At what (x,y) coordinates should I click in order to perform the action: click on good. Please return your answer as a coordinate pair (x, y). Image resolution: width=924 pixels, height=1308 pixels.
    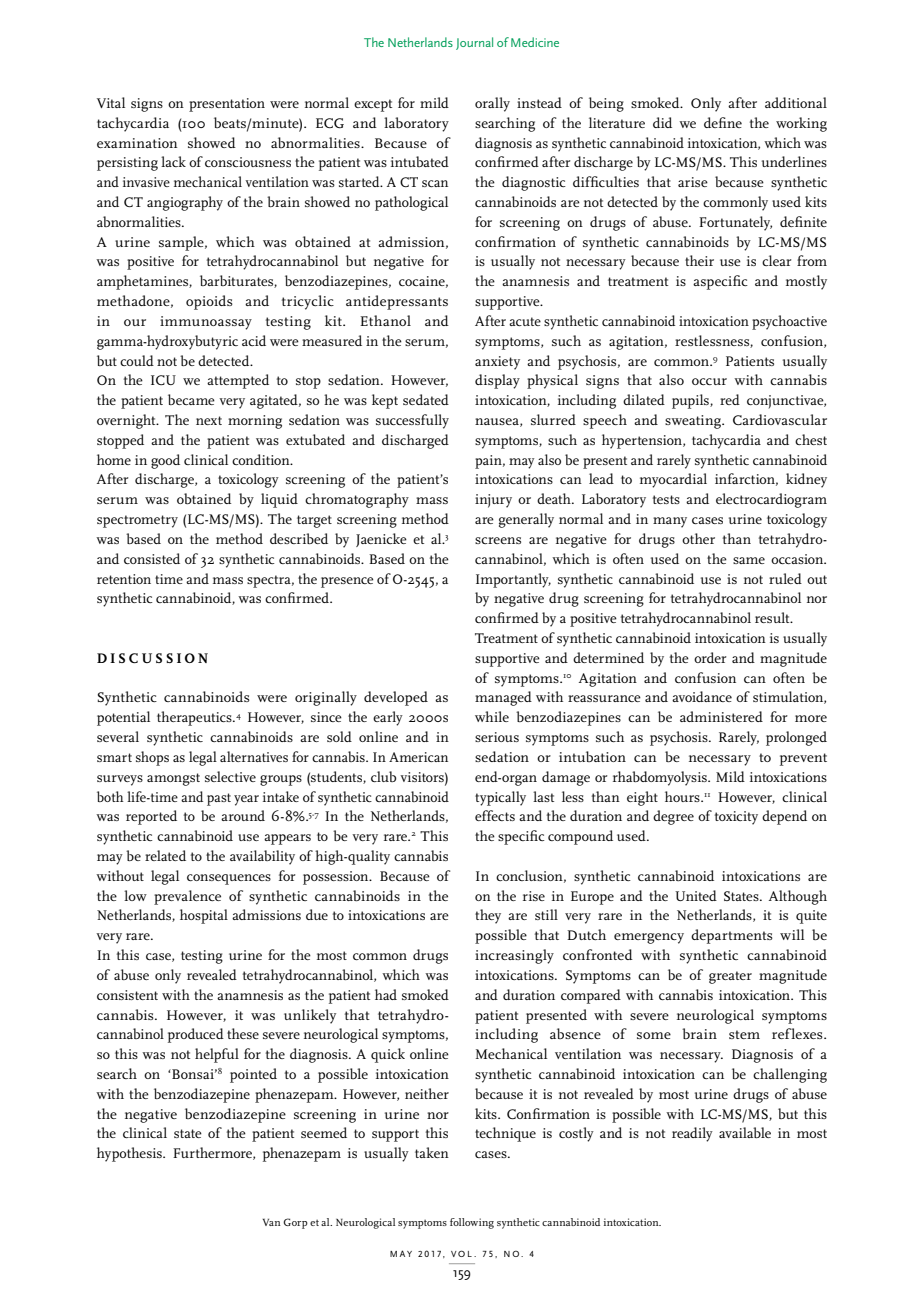
    Looking at the image, I should click on (165, 461).
